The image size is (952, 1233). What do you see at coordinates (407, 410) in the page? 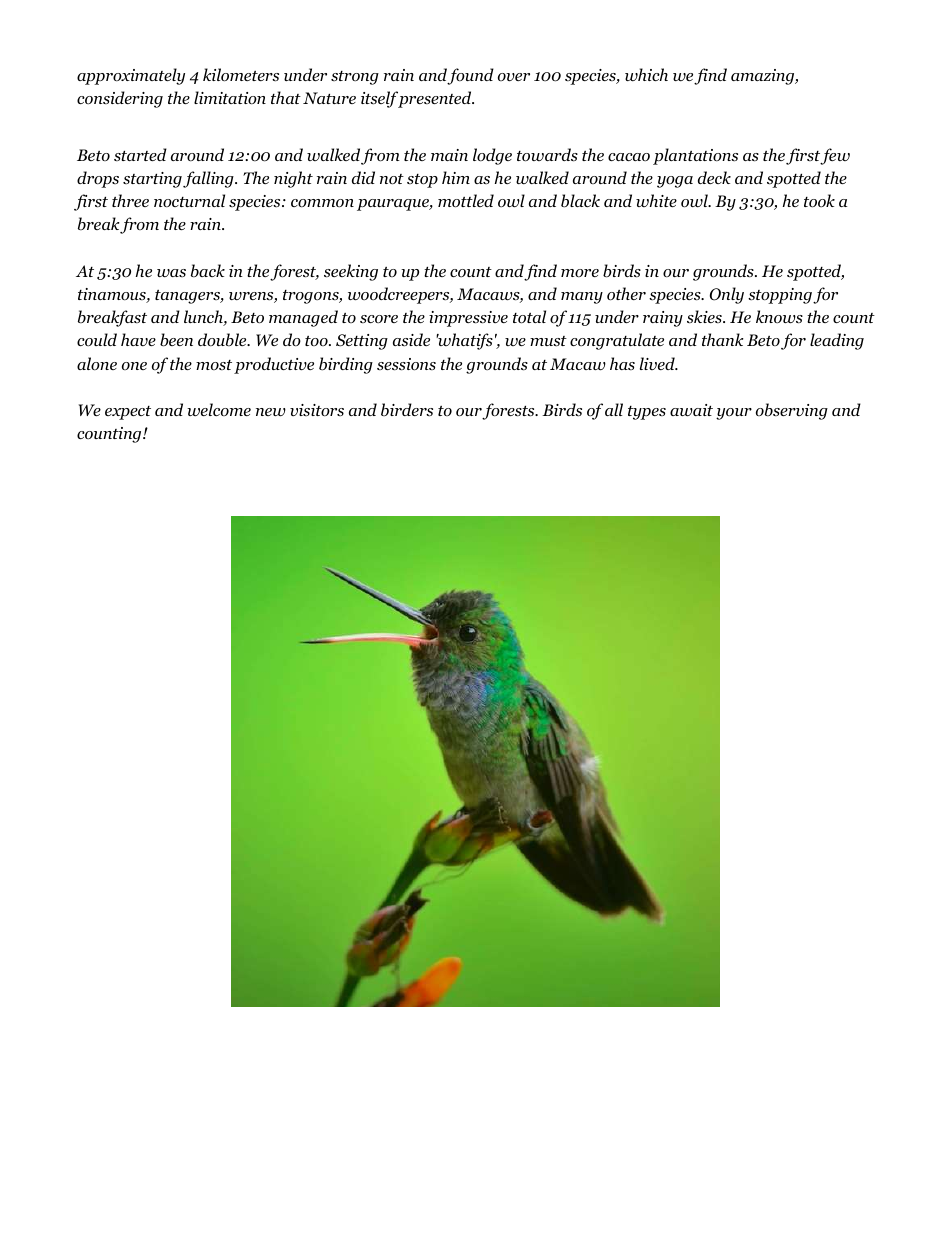
I see `birders` at bounding box center [407, 410].
